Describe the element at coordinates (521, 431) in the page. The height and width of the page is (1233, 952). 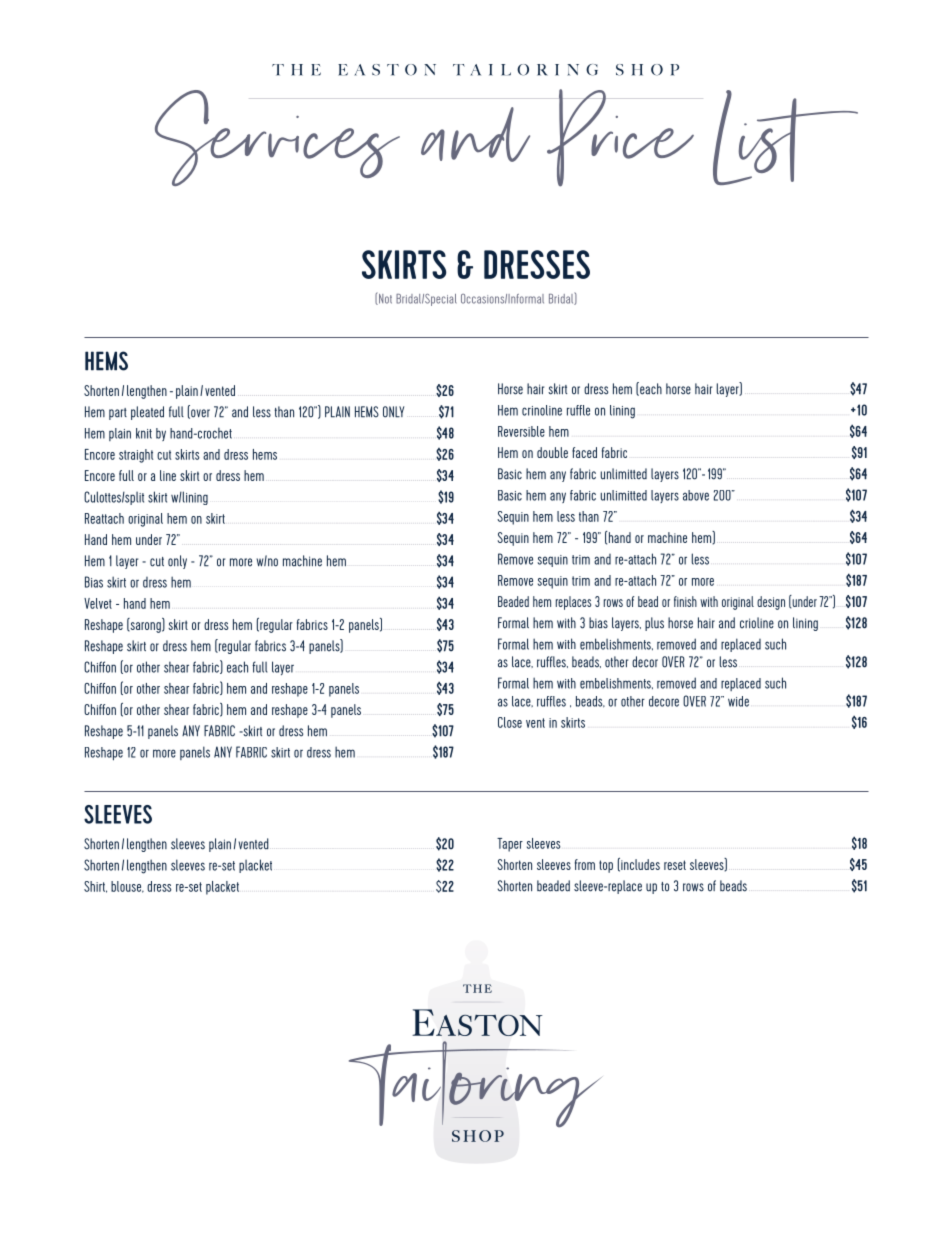
I see `Reversible` at that location.
